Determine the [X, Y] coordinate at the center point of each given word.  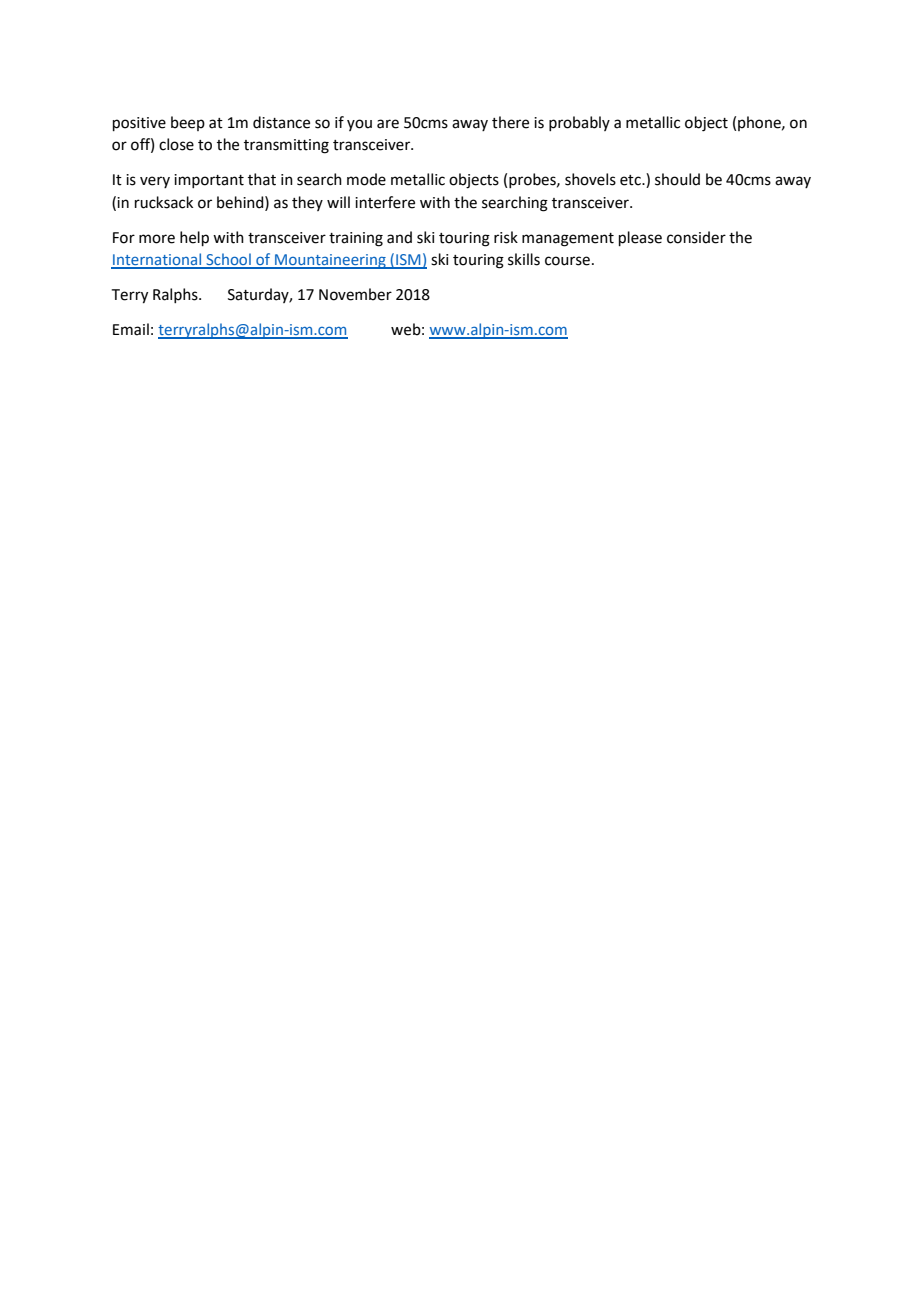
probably [579, 123]
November [355, 294]
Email [131, 329]
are [388, 124]
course [567, 261]
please [640, 238]
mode [366, 179]
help [194, 238]
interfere [385, 202]
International [157, 260]
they [307, 203]
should [677, 179]
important [209, 181]
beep [188, 123]
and [399, 237]
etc [631, 180]
